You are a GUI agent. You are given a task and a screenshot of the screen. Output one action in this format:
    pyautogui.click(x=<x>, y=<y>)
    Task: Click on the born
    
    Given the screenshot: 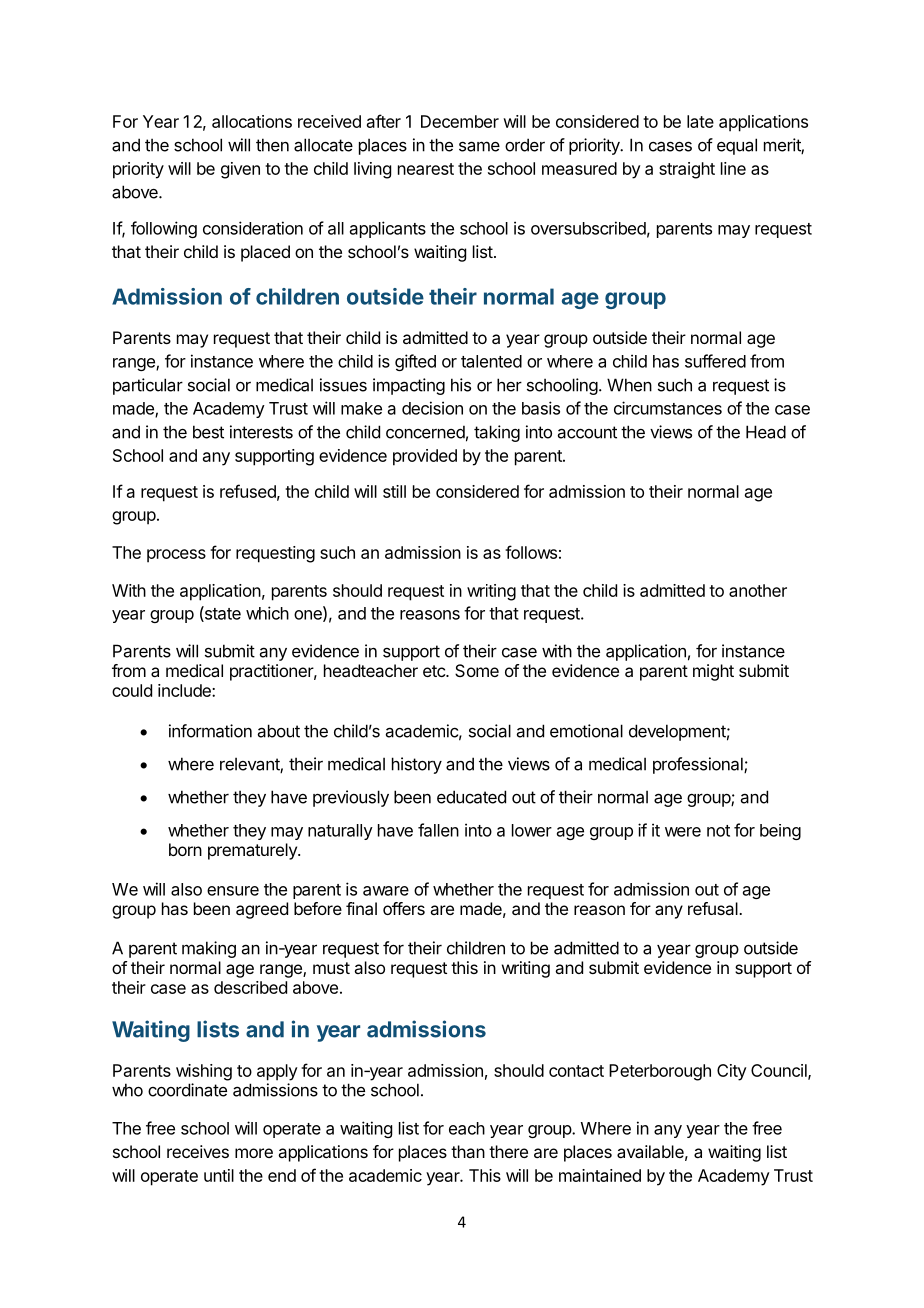 What is the action you would take?
    pyautogui.click(x=185, y=849)
